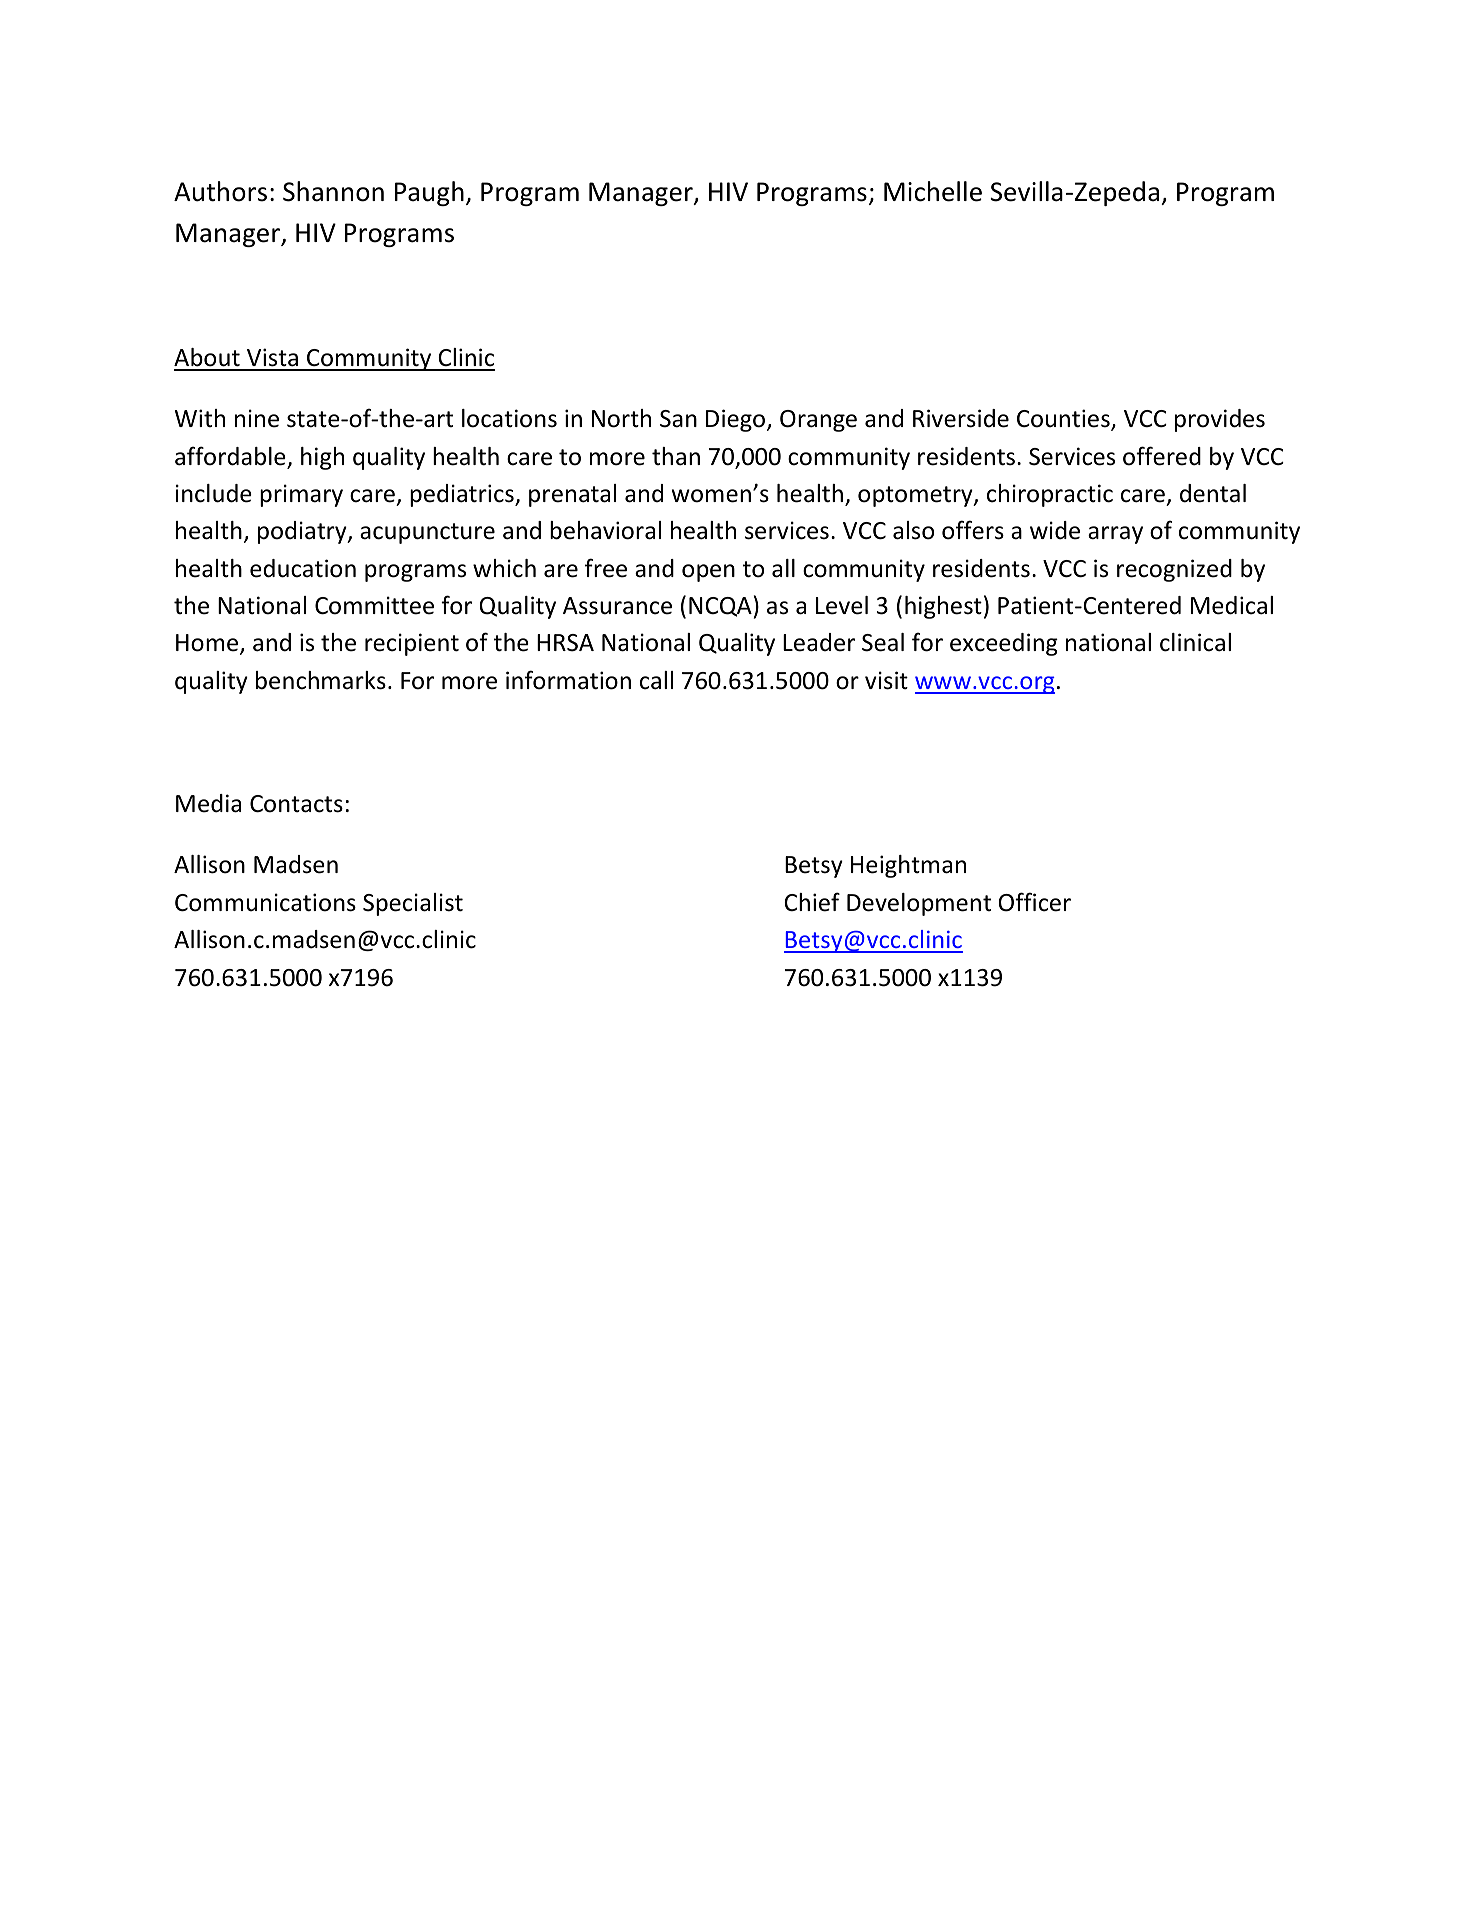 This document has height=1915, width=1480. What do you see at coordinates (1004, 644) in the document?
I see `exceeding` at bounding box center [1004, 644].
